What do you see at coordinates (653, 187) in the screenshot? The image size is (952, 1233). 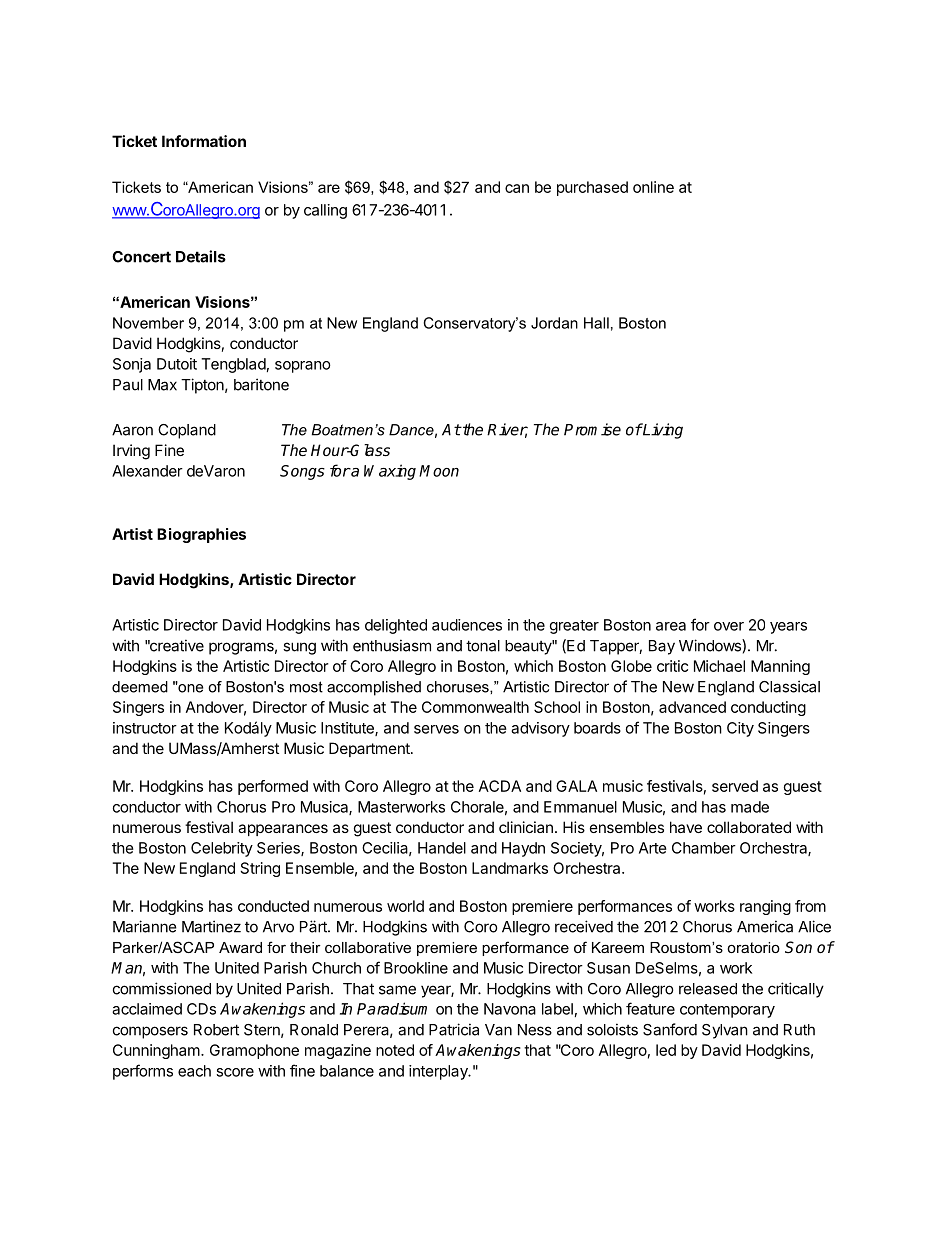 I see `online` at bounding box center [653, 187].
